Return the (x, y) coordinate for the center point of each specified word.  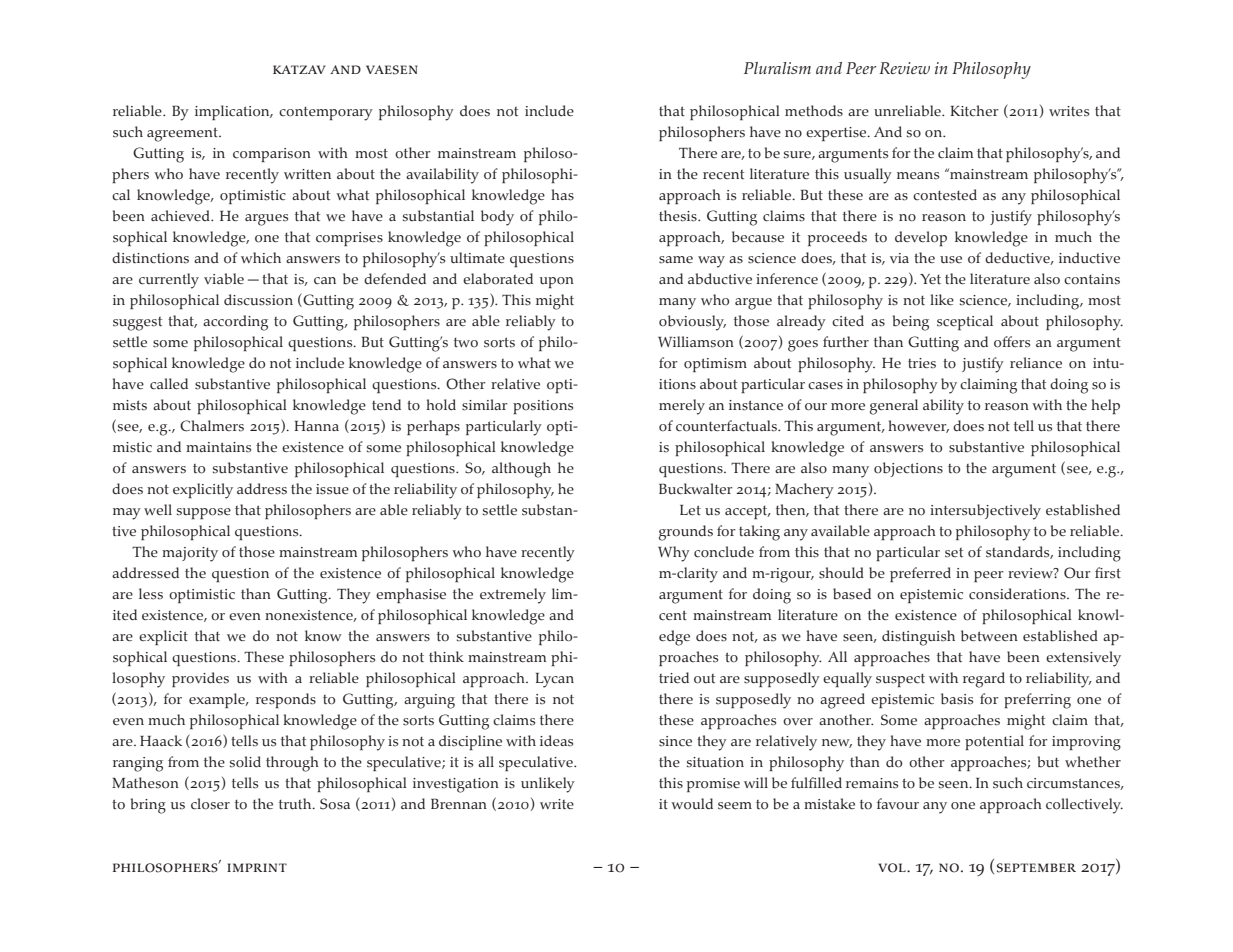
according (235, 323)
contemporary (326, 114)
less (151, 594)
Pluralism (777, 68)
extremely (513, 596)
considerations (1018, 594)
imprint (257, 867)
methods (814, 111)
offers (1012, 342)
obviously (692, 323)
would (692, 804)
